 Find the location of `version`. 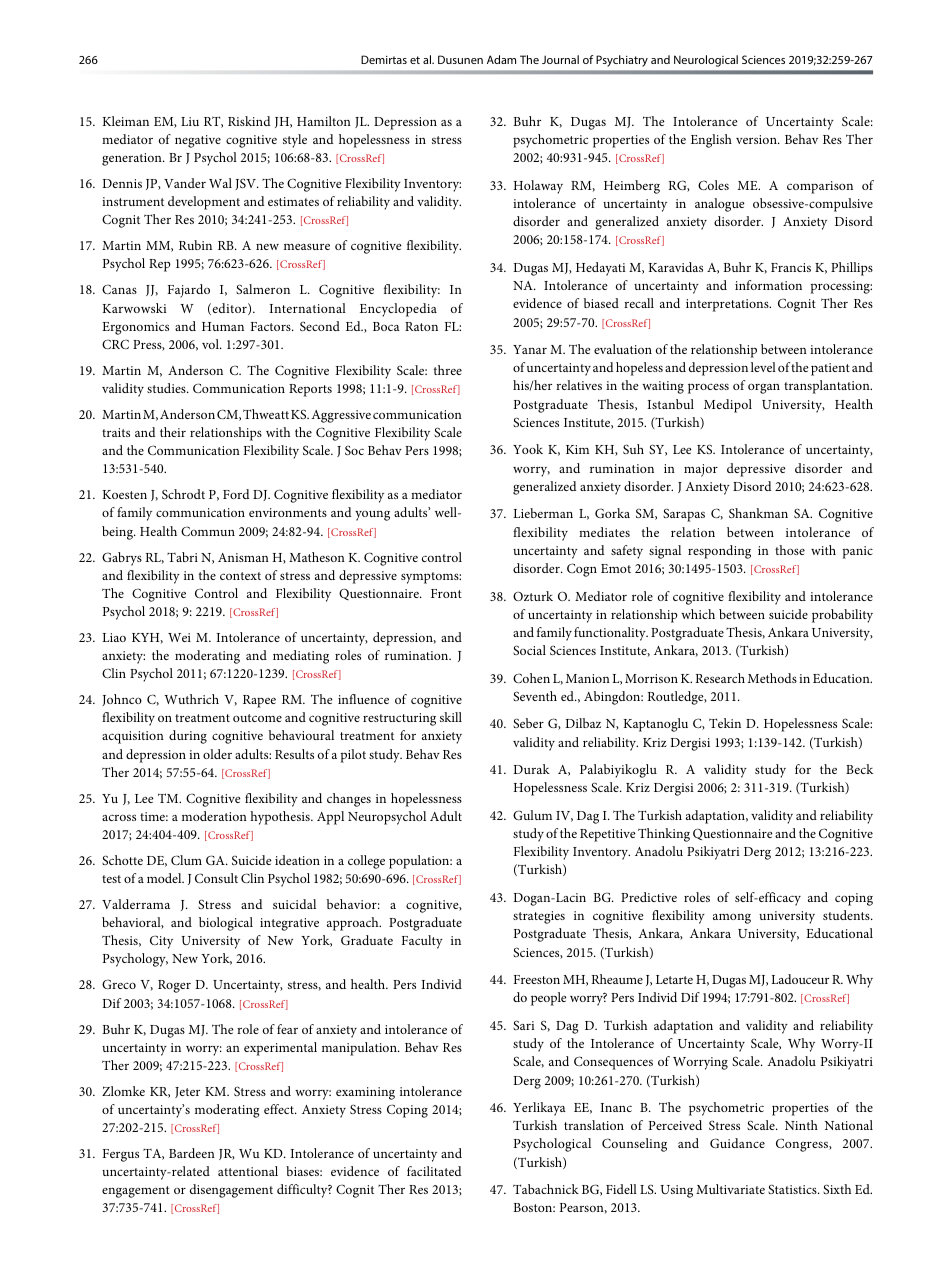

version is located at coordinates (757, 139).
